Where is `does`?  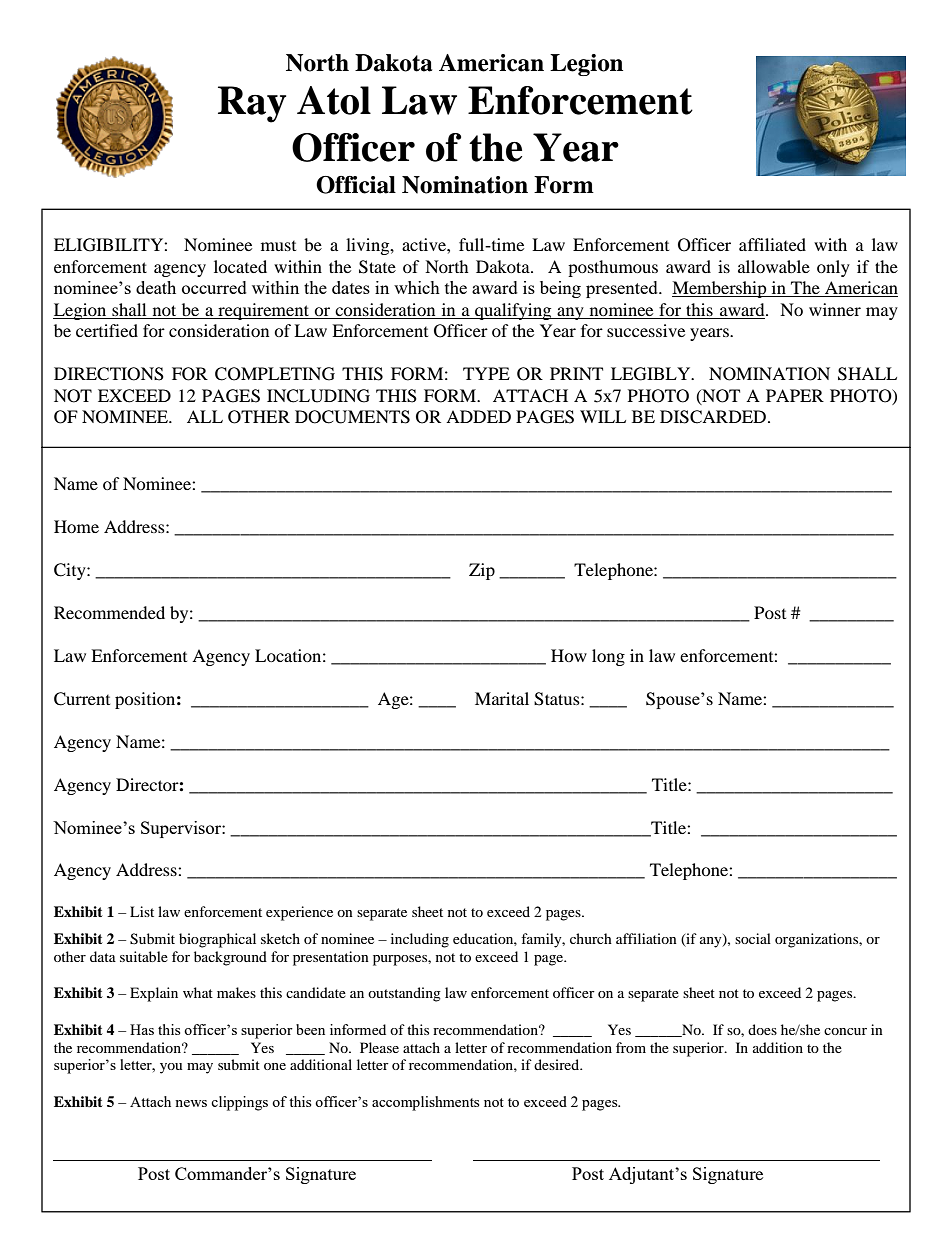
does is located at coordinates (762, 1029).
